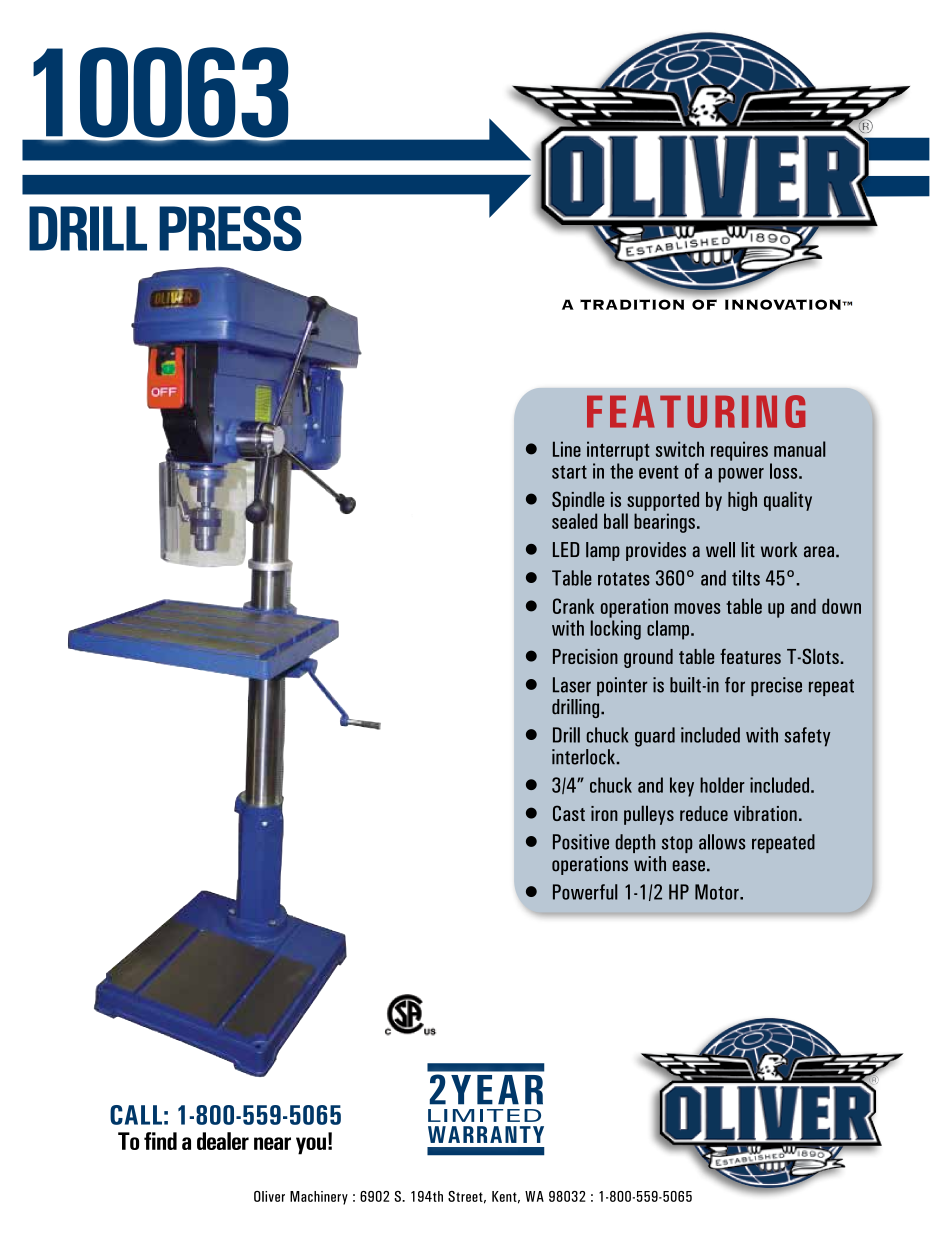  Describe the element at coordinates (632, 304) in the document. I see `TRADITION` at that location.
